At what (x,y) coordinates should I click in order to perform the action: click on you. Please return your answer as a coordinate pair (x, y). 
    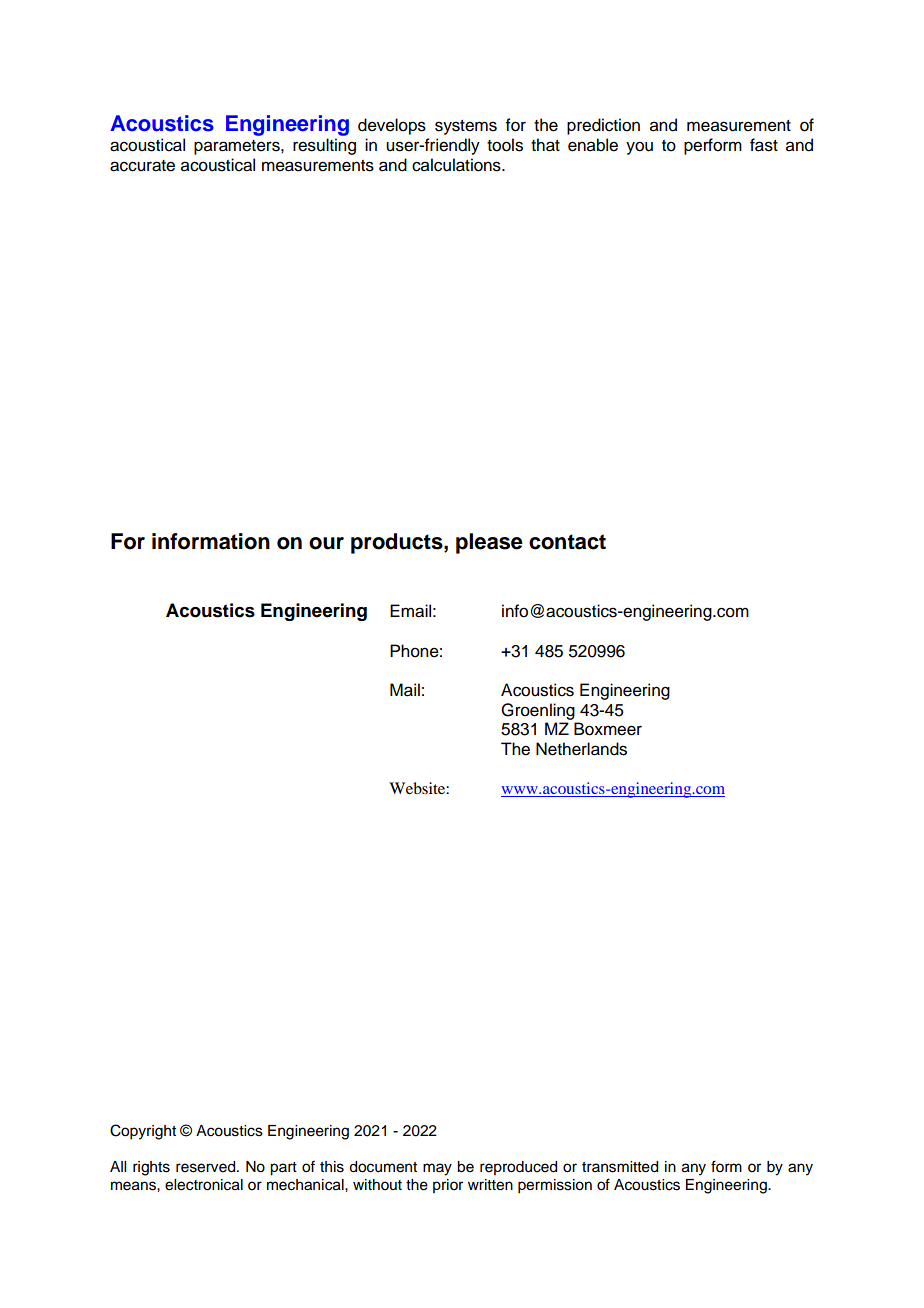
    Looking at the image, I should click on (639, 148).
